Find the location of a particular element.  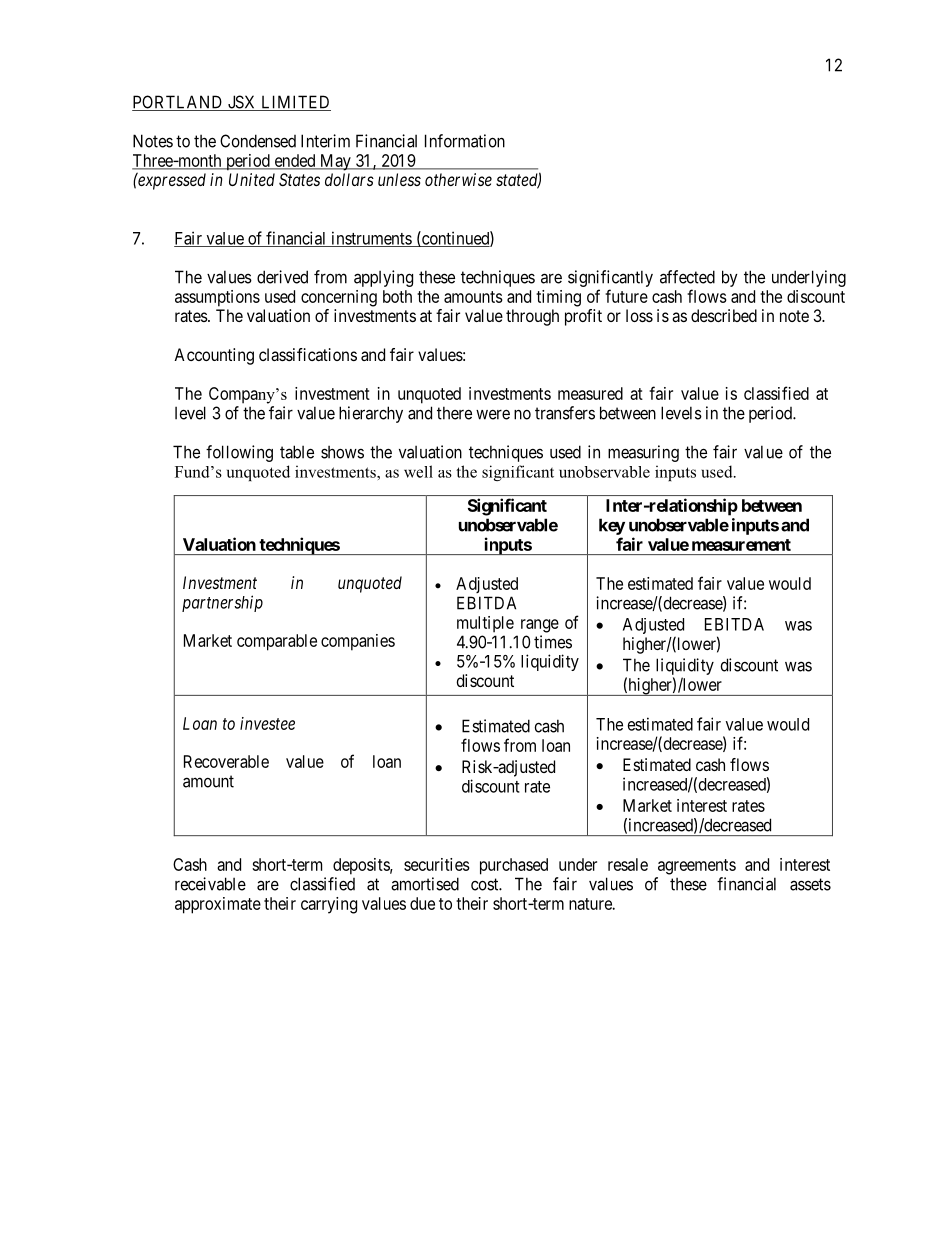

receivable is located at coordinates (210, 884).
